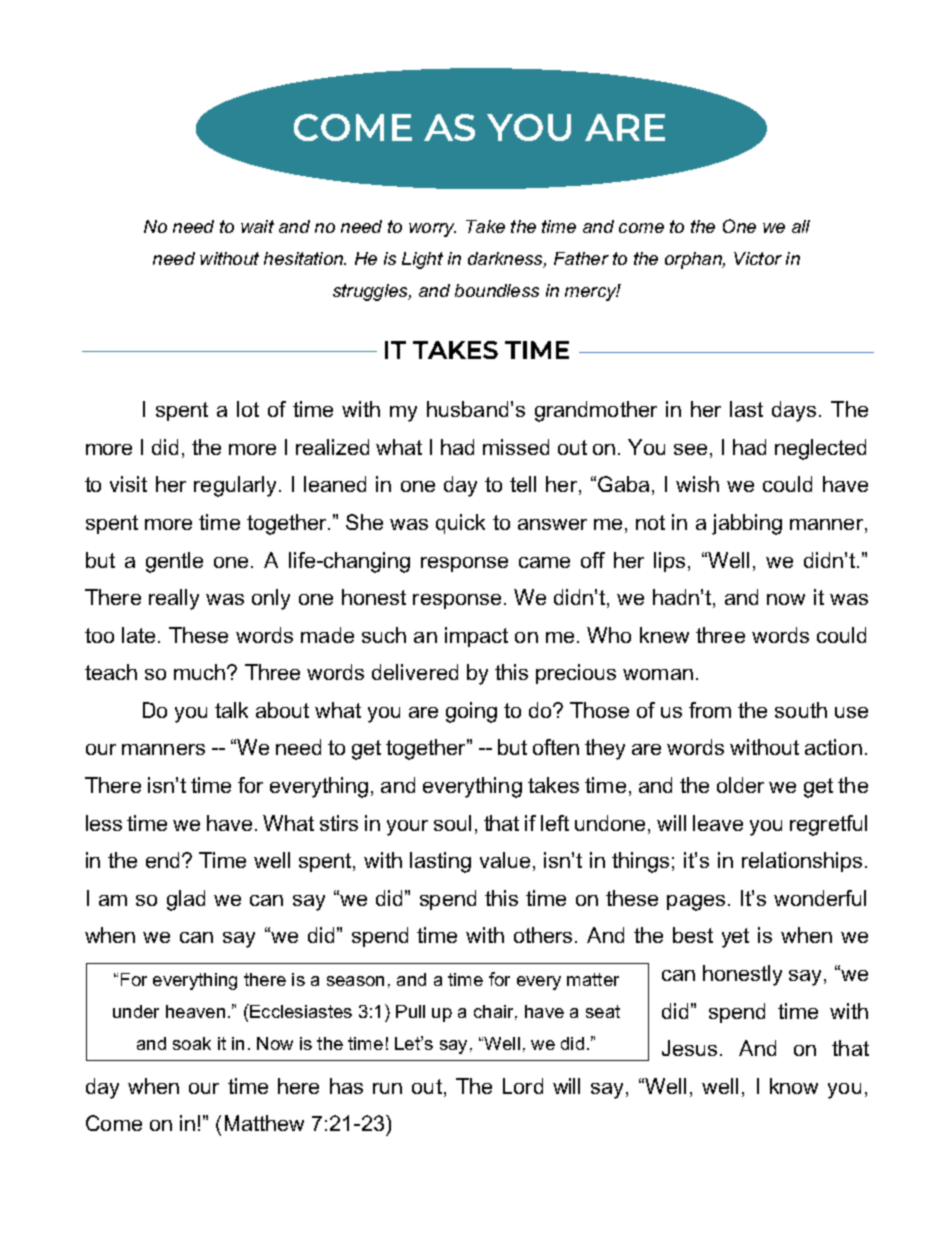 This screenshot has width=952, height=1233. What do you see at coordinates (257, 226) in the screenshot?
I see `wait` at bounding box center [257, 226].
